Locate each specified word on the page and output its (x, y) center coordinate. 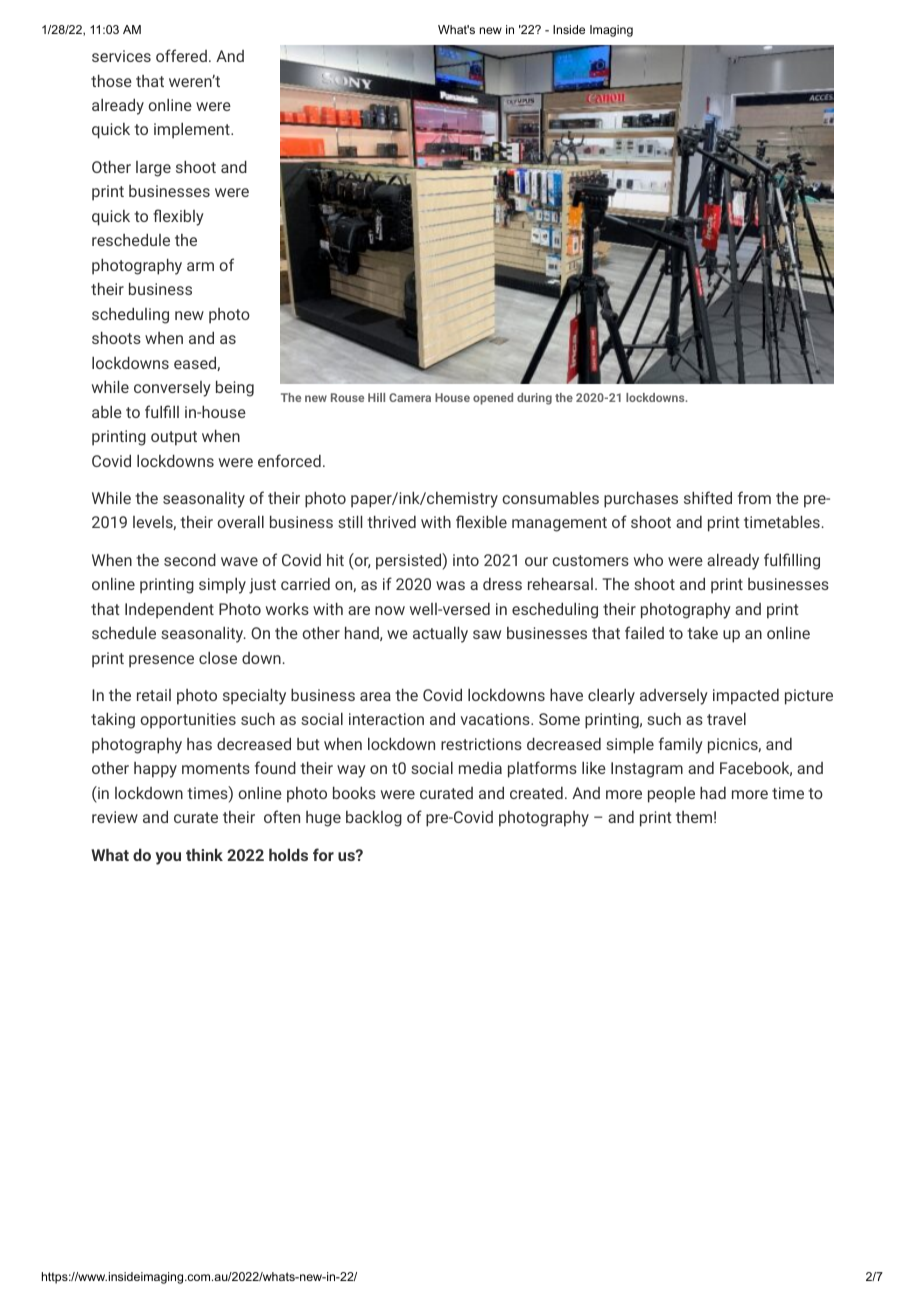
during (534, 399)
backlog (374, 818)
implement (193, 131)
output (174, 438)
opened (493, 399)
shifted (708, 497)
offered (181, 55)
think (204, 854)
